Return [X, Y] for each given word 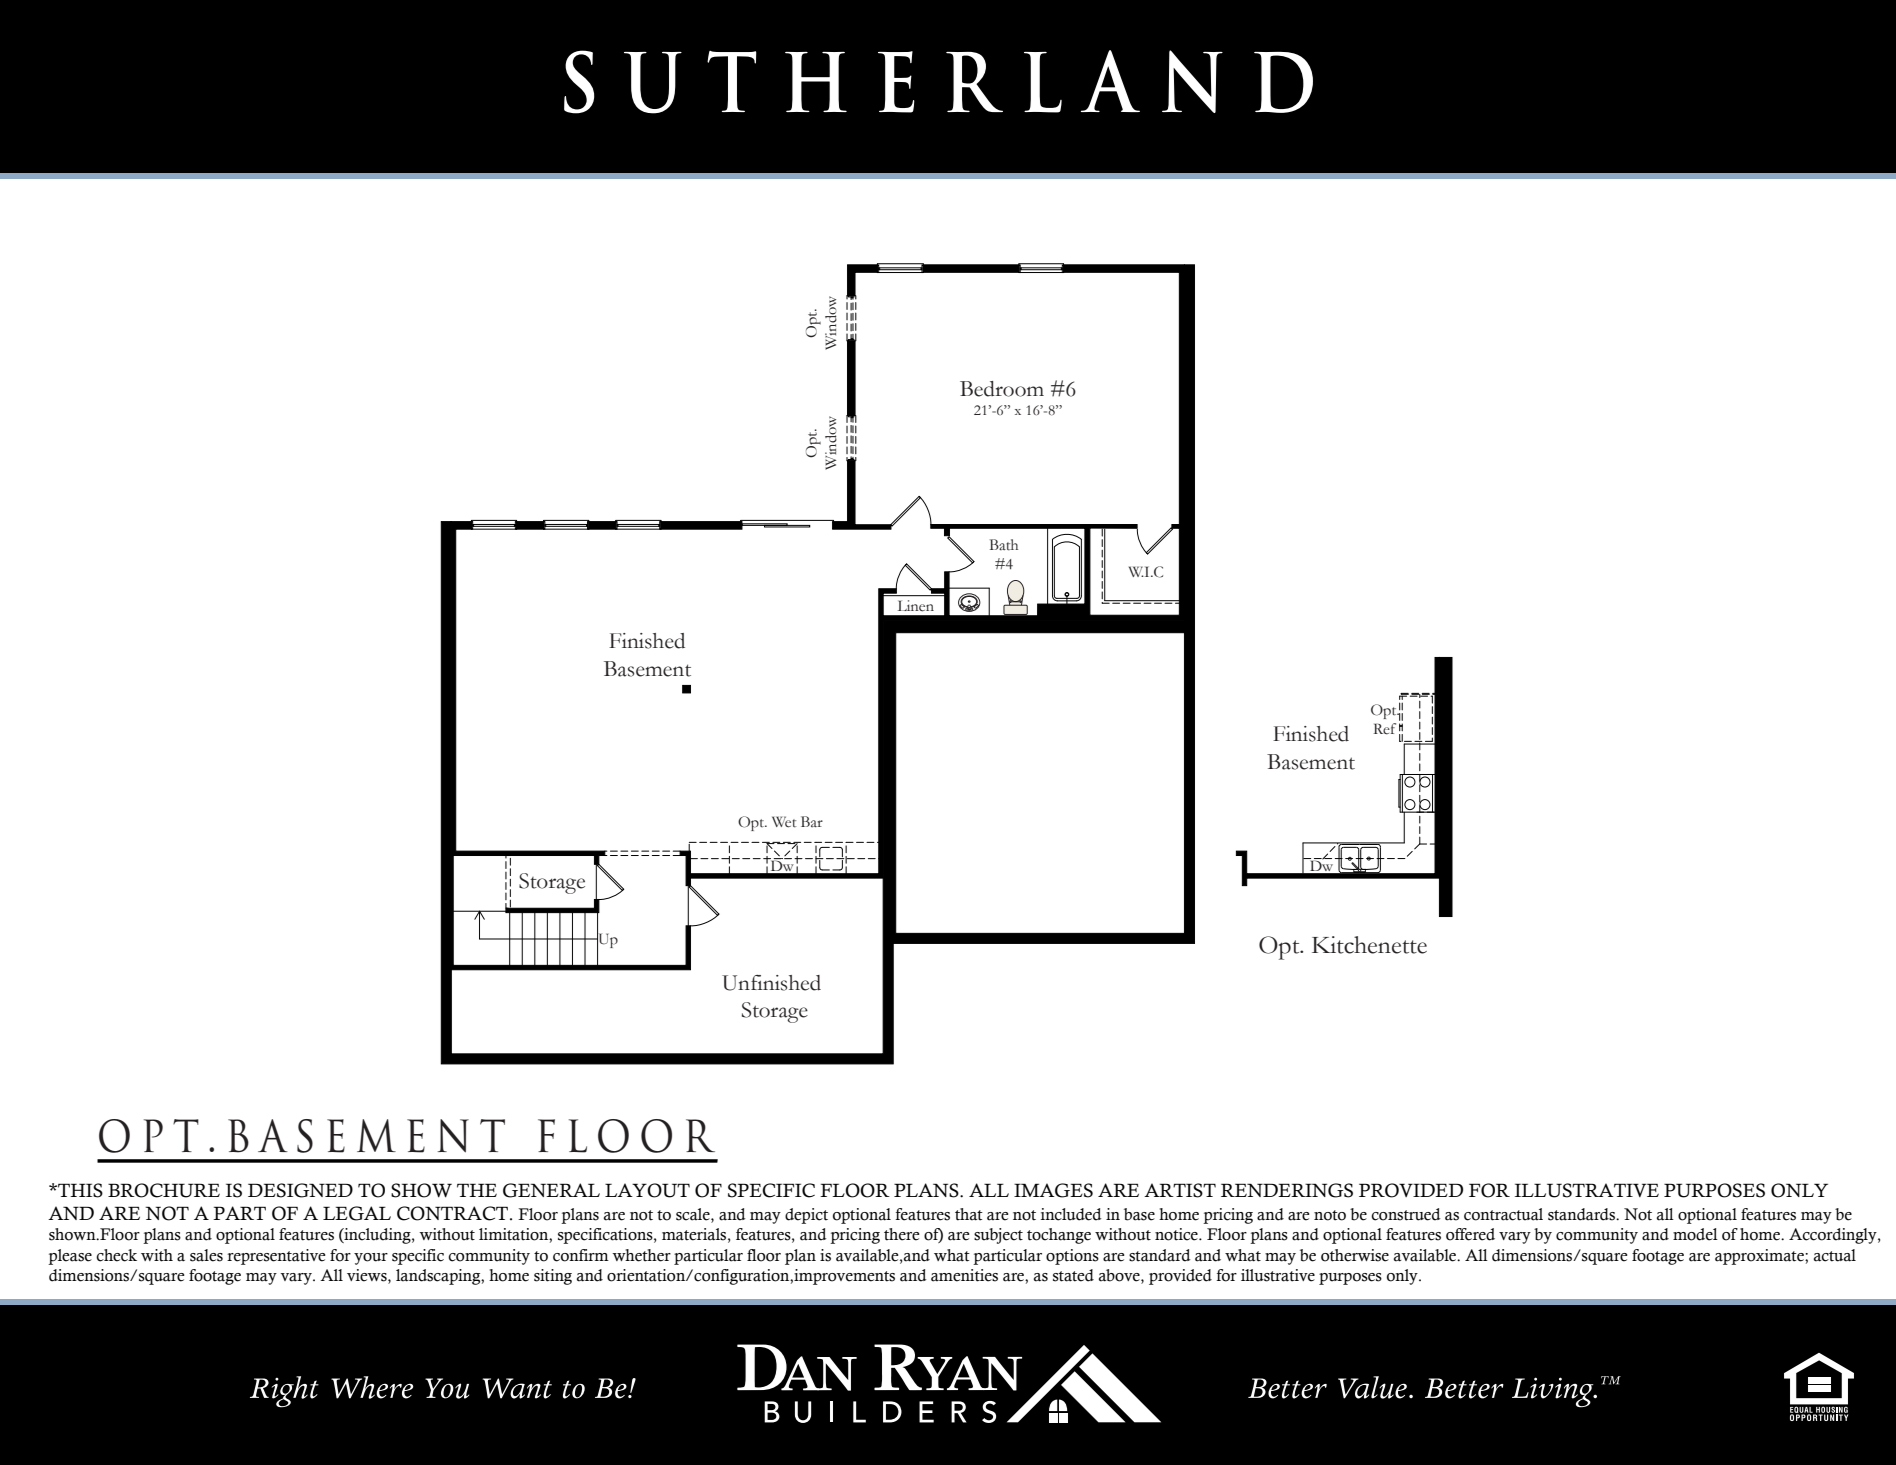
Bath [1004, 545]
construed [1405, 1214]
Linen [916, 606]
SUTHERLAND [938, 82]
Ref [1385, 729]
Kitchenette [1369, 945]
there [901, 1234]
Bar [812, 822]
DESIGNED [300, 1190]
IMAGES [1053, 1190]
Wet [784, 822]
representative [276, 1257]
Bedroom [1002, 389]
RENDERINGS [1287, 1190]
